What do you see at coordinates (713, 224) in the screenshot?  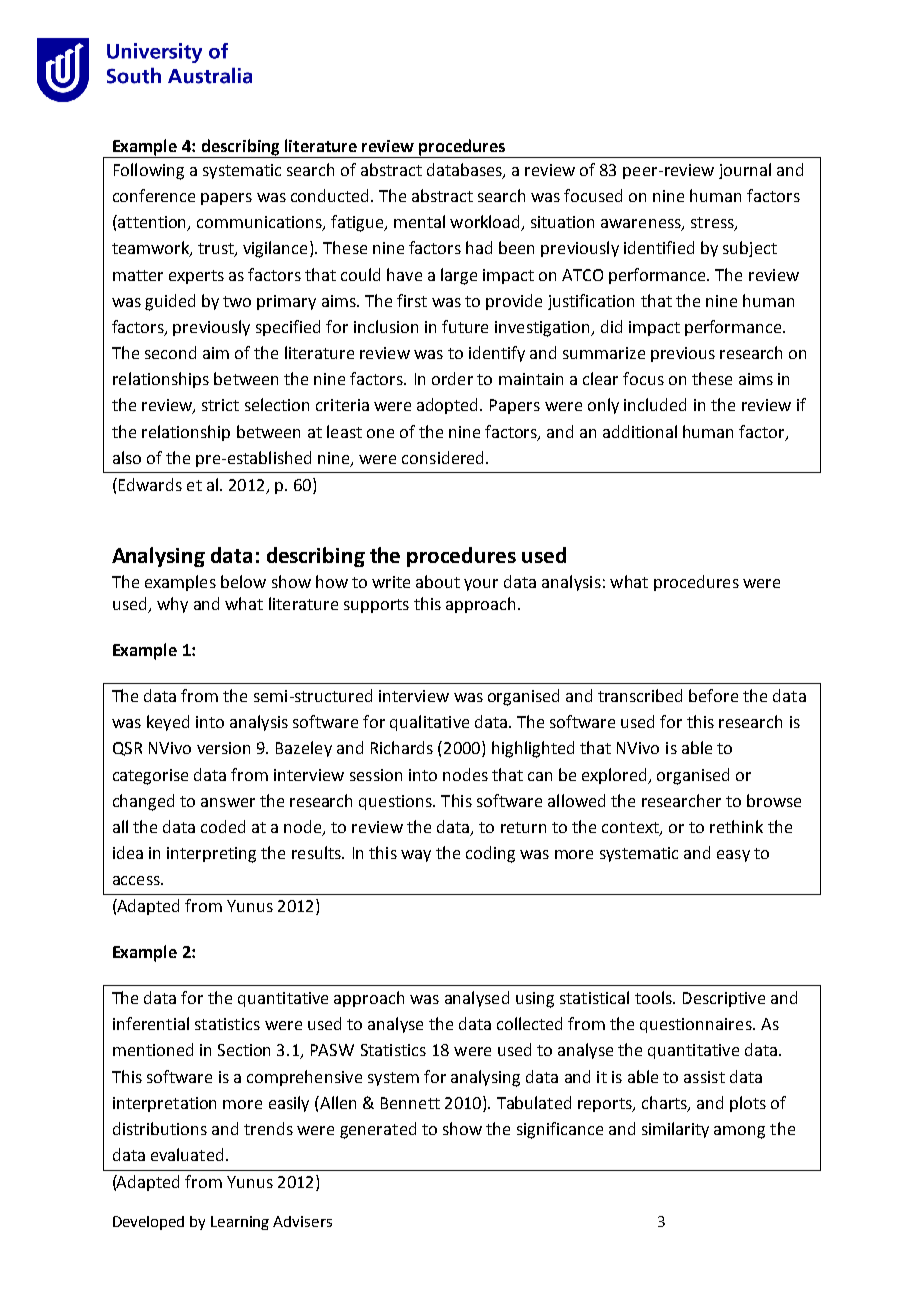 I see `stress` at bounding box center [713, 224].
